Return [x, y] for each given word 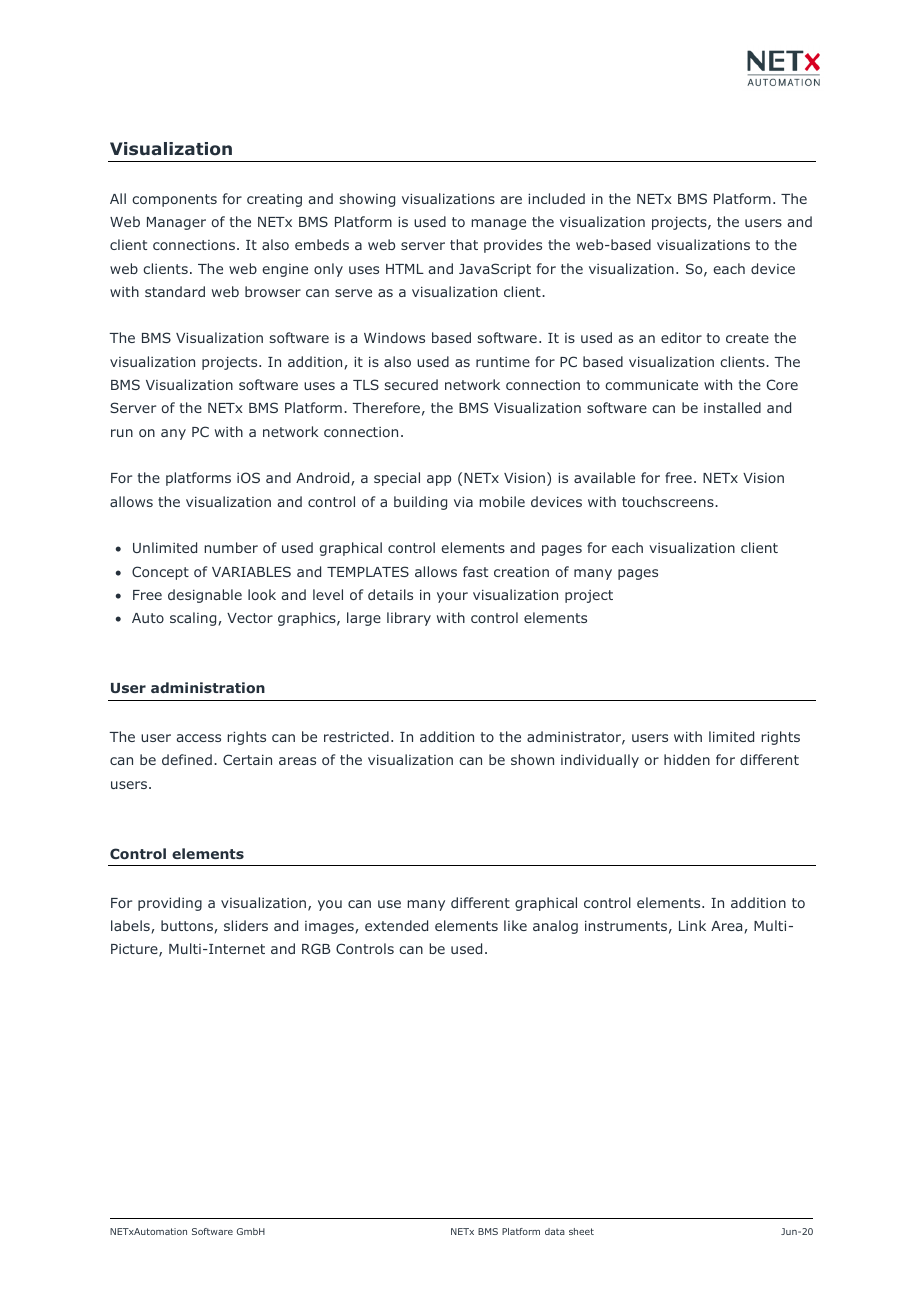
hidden [687, 759]
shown [532, 759]
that [464, 244]
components [174, 200]
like [515, 925]
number [231, 547]
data [555, 1231]
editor [681, 337]
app [439, 480]
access [198, 738]
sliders [246, 925]
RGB [316, 948]
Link [692, 925]
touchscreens [669, 501]
